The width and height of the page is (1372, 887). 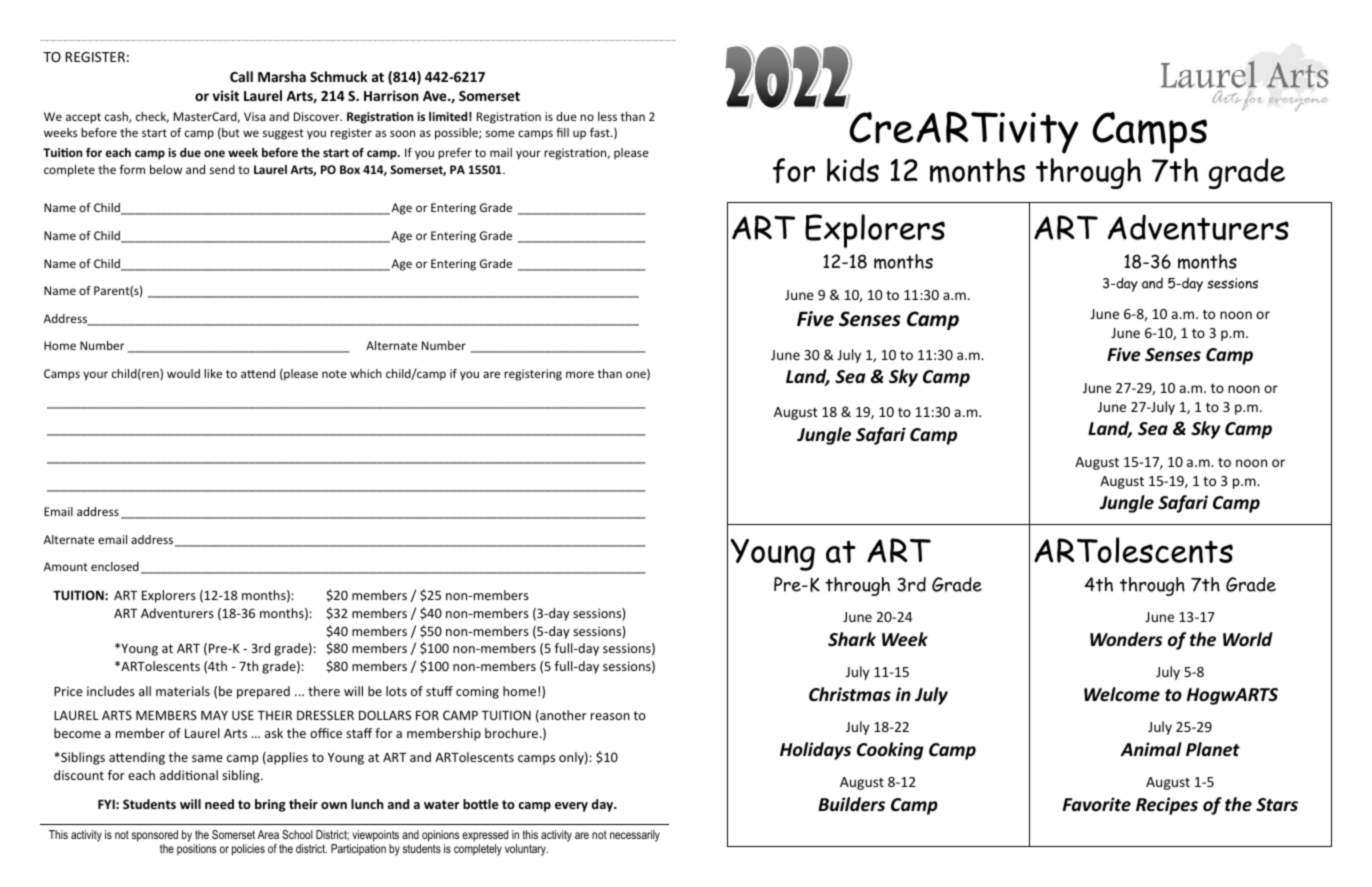 I want to click on which, so click(x=366, y=373).
